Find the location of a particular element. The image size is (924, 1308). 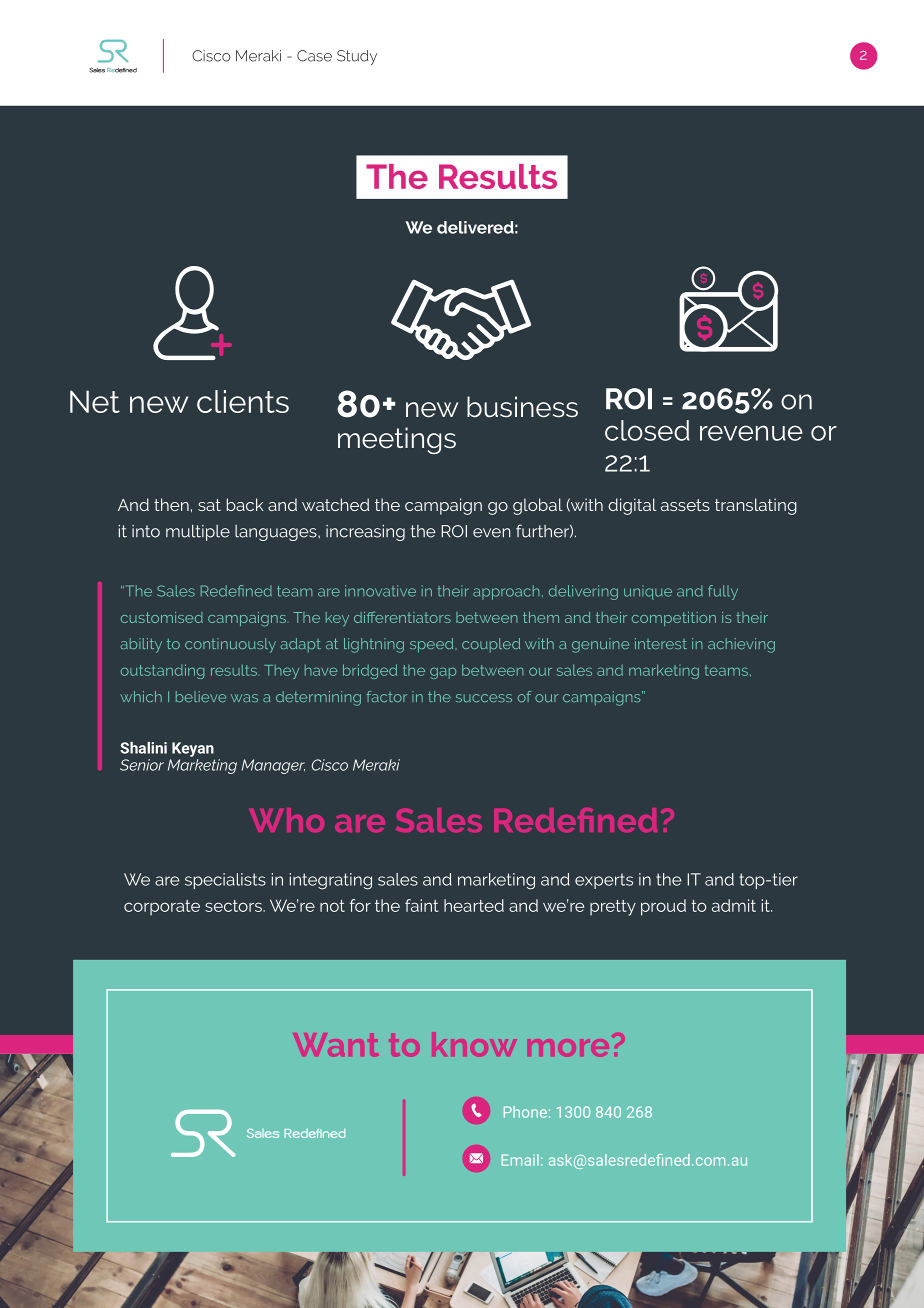

Email is located at coordinates (520, 1160).
